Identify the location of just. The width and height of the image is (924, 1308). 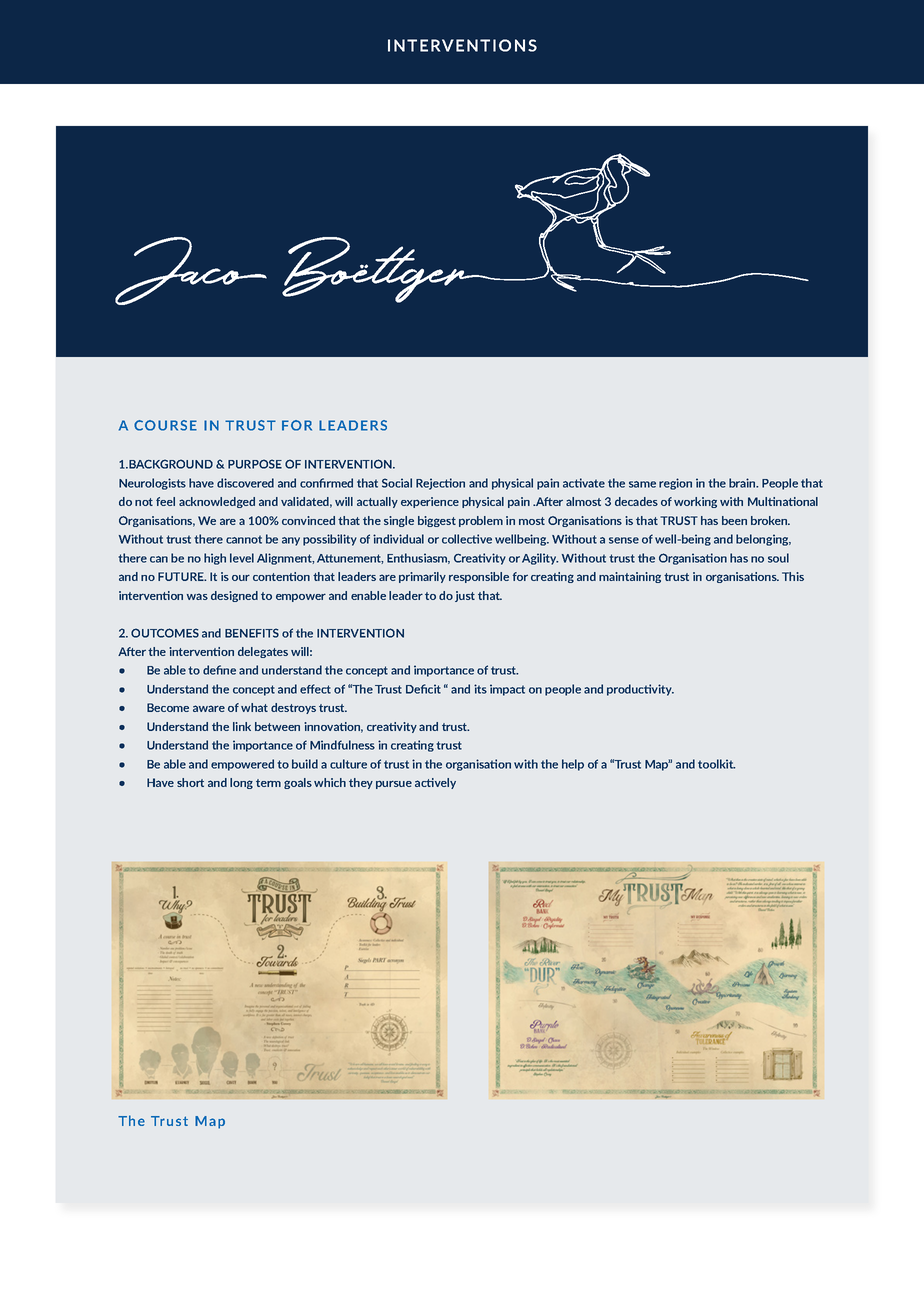
(465, 596).
